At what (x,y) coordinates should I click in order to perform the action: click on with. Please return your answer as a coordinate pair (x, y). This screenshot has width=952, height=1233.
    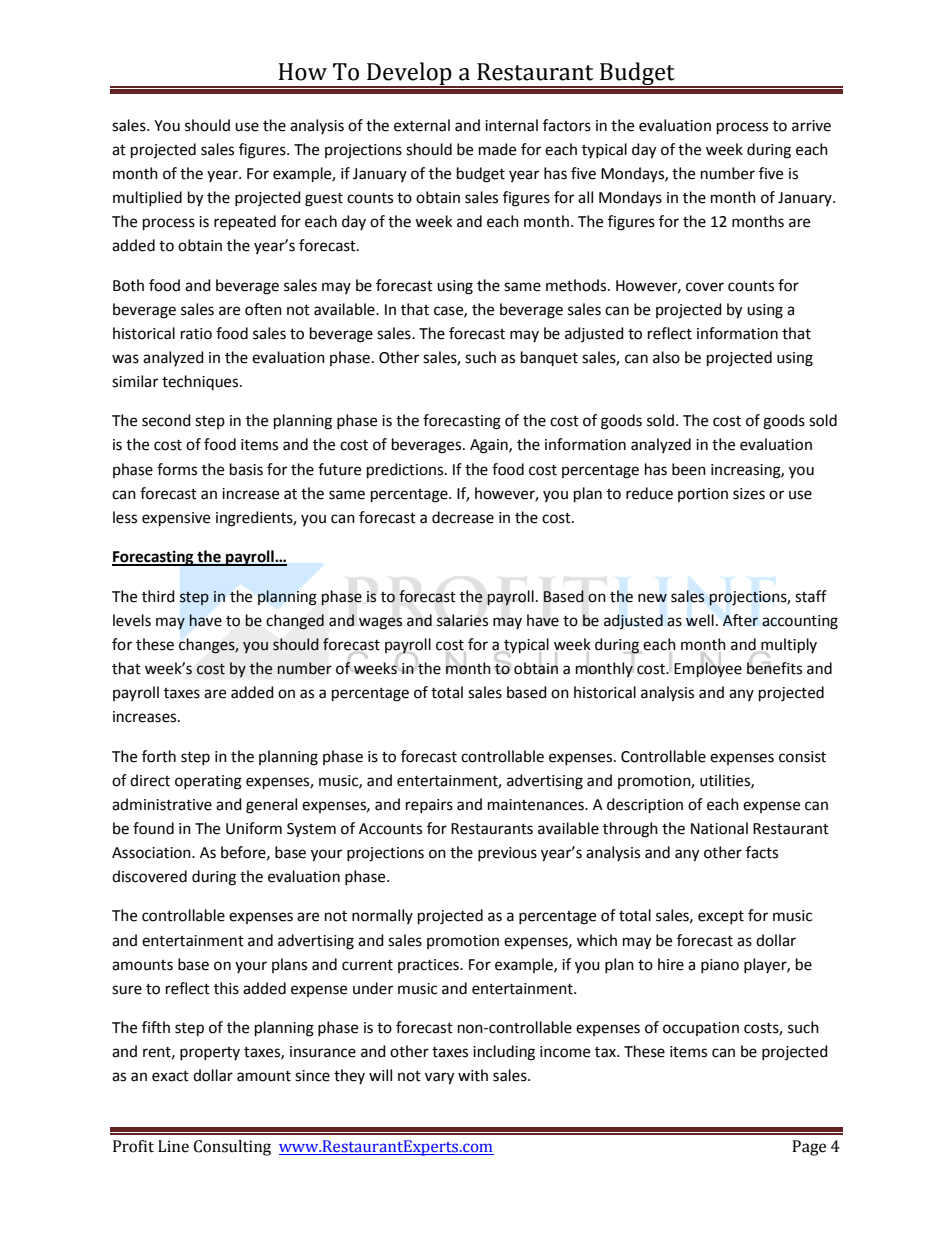
    Looking at the image, I should click on (473, 1075).
